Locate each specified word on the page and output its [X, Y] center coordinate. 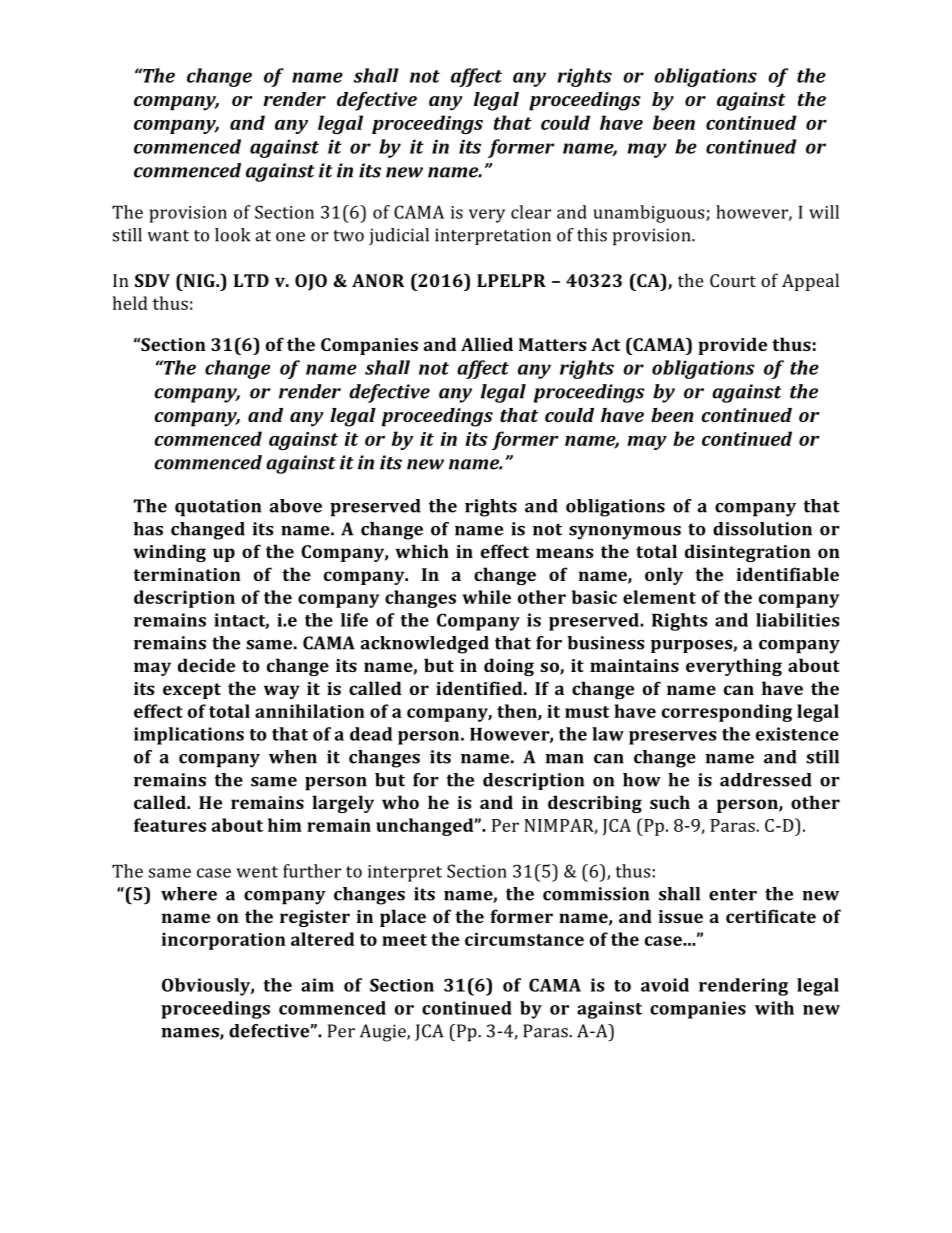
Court [733, 280]
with [774, 1008]
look [232, 235]
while [486, 597]
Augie [384, 1033]
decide [206, 665]
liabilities [797, 620]
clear [531, 212]
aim [317, 985]
